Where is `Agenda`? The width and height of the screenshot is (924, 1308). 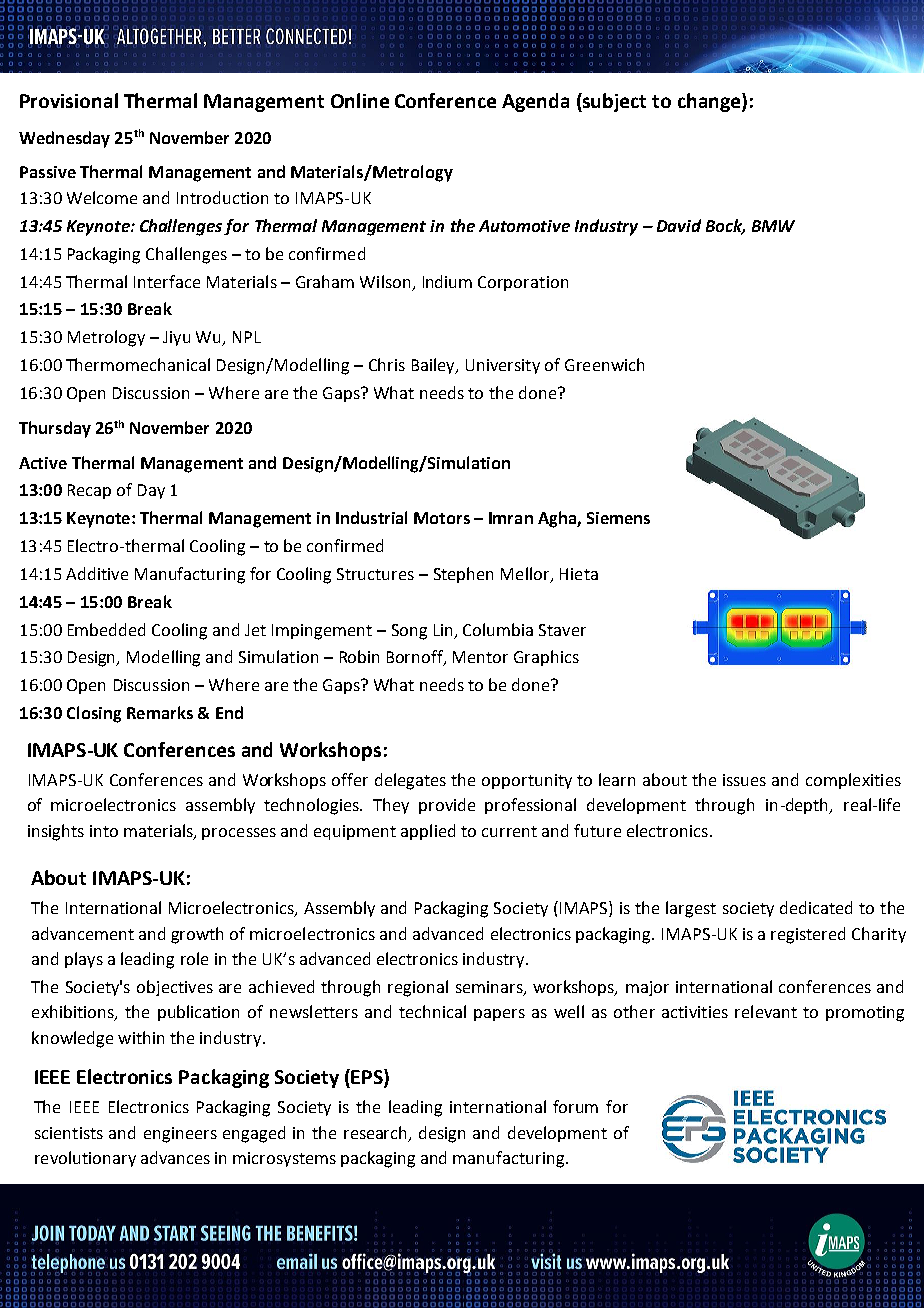
Agenda is located at coordinates (535, 102).
